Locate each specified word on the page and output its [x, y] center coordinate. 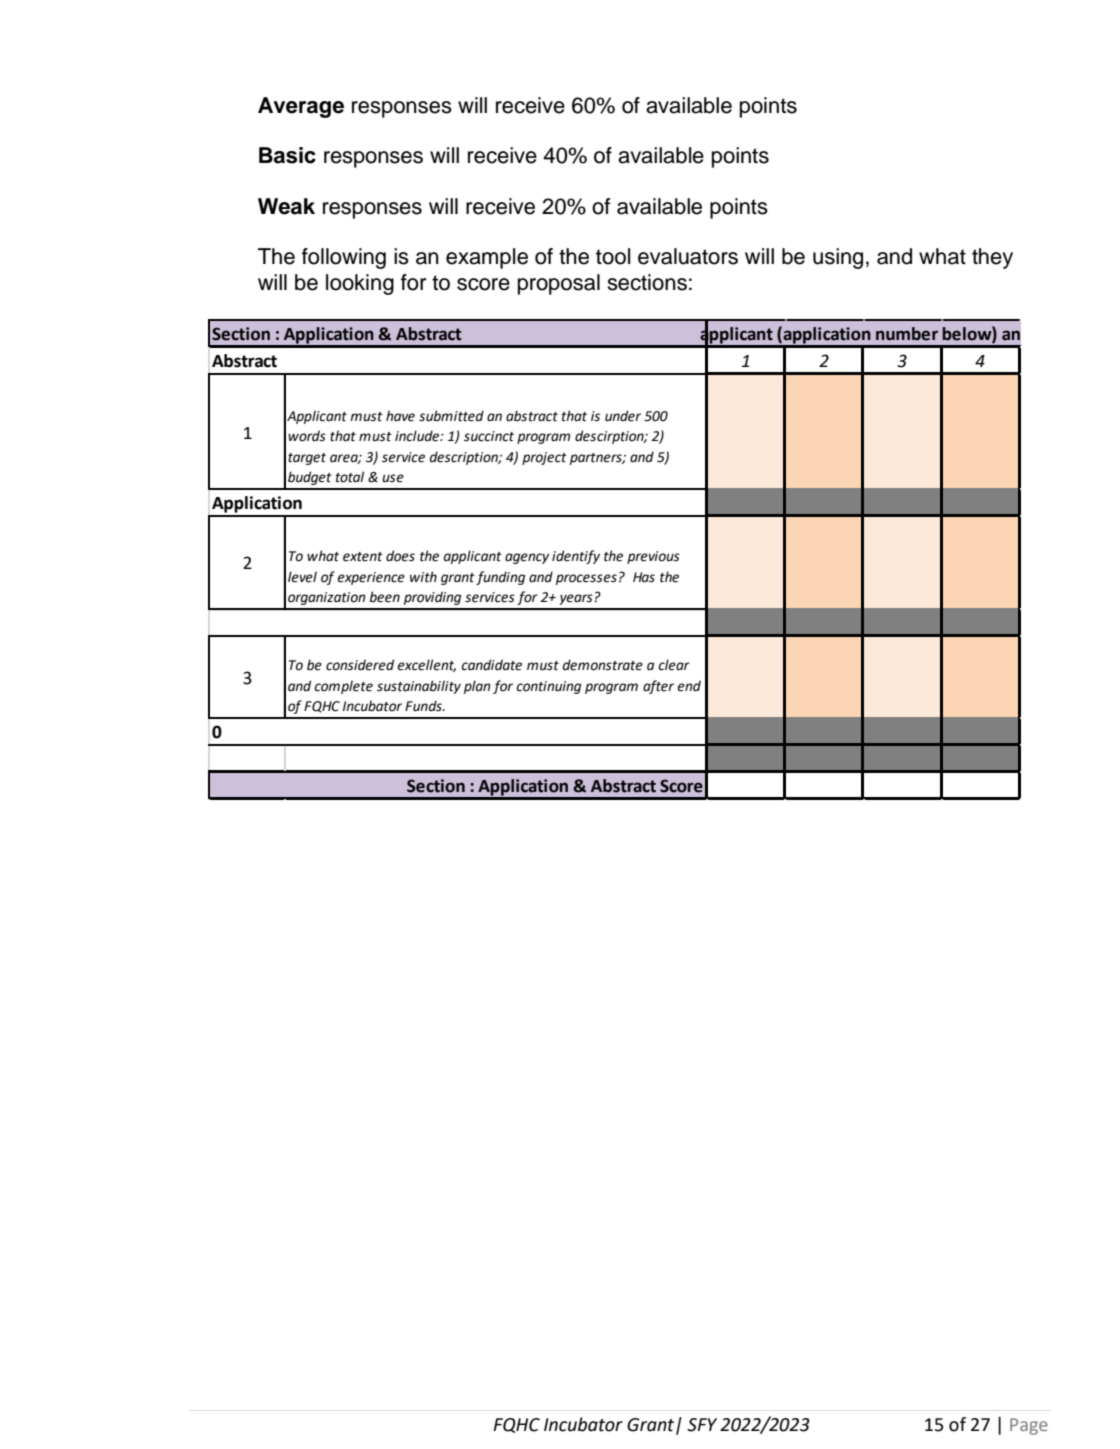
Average [301, 107]
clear [674, 665]
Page [1029, 1426]
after [658, 687]
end [689, 686]
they [992, 258]
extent [363, 557]
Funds [424, 706]
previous [653, 557]
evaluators [688, 256]
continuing [548, 687]
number [907, 334]
